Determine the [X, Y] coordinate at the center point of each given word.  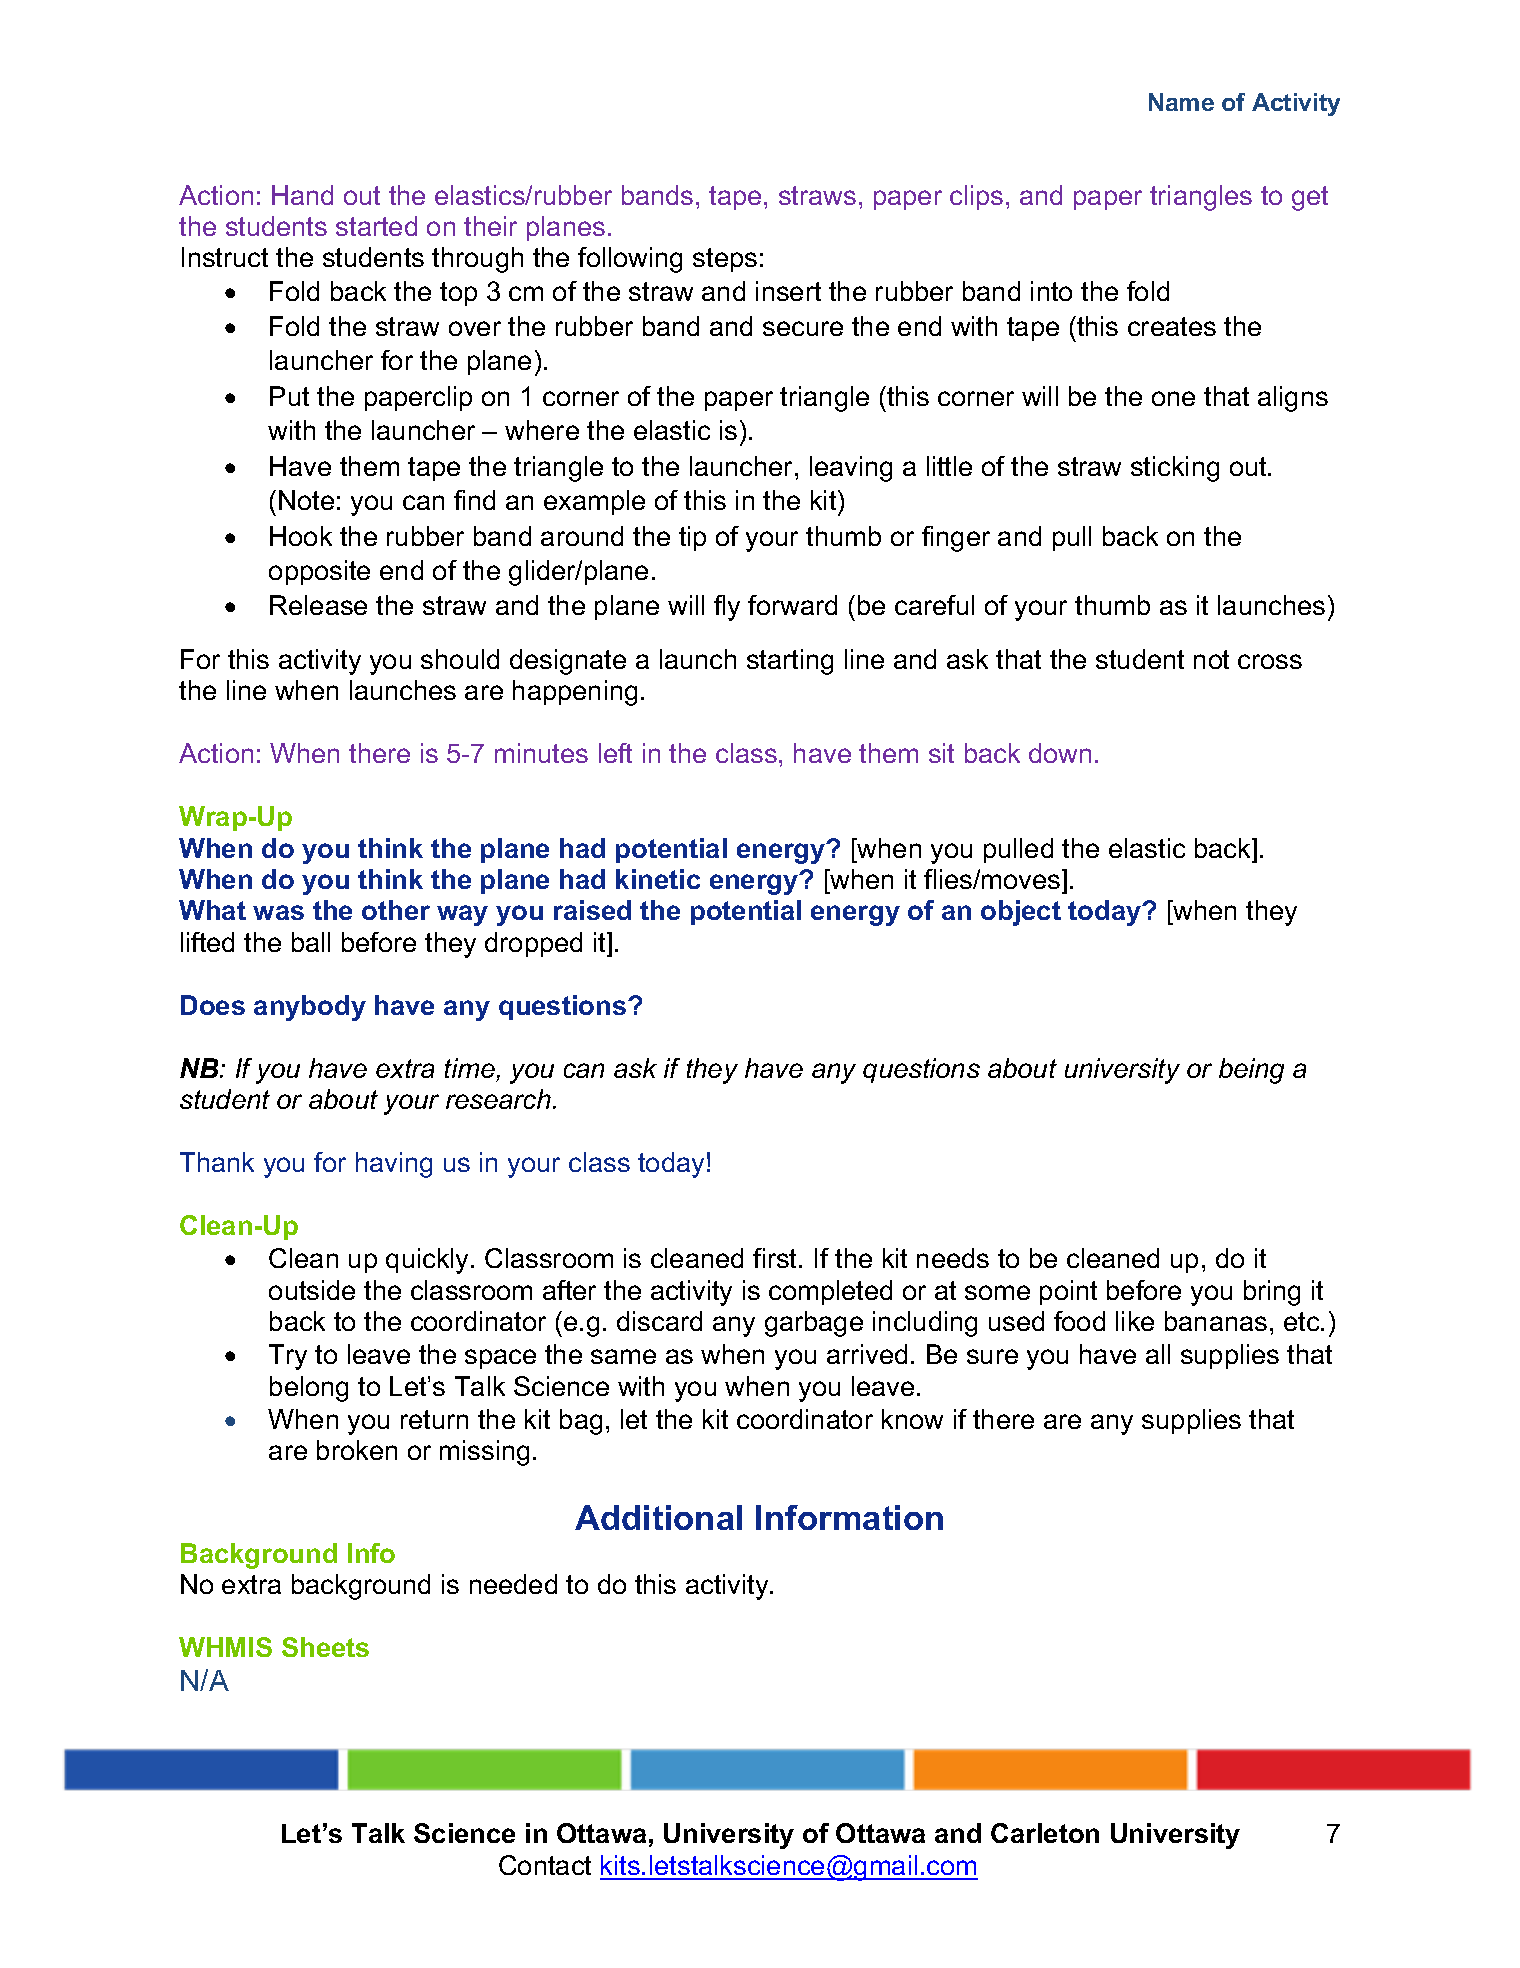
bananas [1216, 1321]
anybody [310, 1008]
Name [1181, 102]
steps [725, 260]
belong [309, 1389]
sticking [1175, 469]
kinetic [658, 879]
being [1251, 1071]
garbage [814, 1324]
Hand [302, 195]
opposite [319, 572]
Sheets [325, 1647]
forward [792, 605]
